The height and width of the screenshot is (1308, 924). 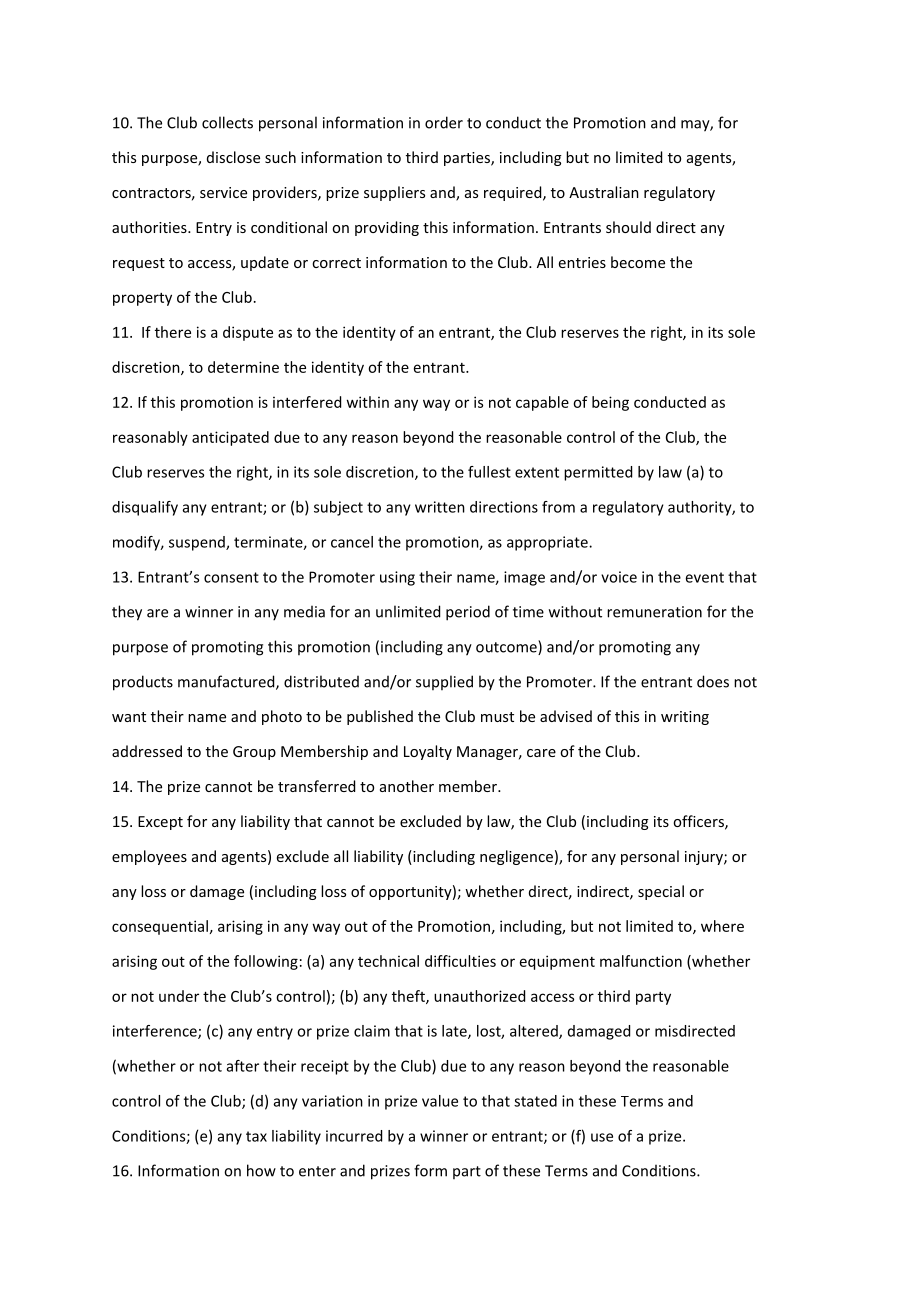 I want to click on anticipated, so click(x=230, y=438).
